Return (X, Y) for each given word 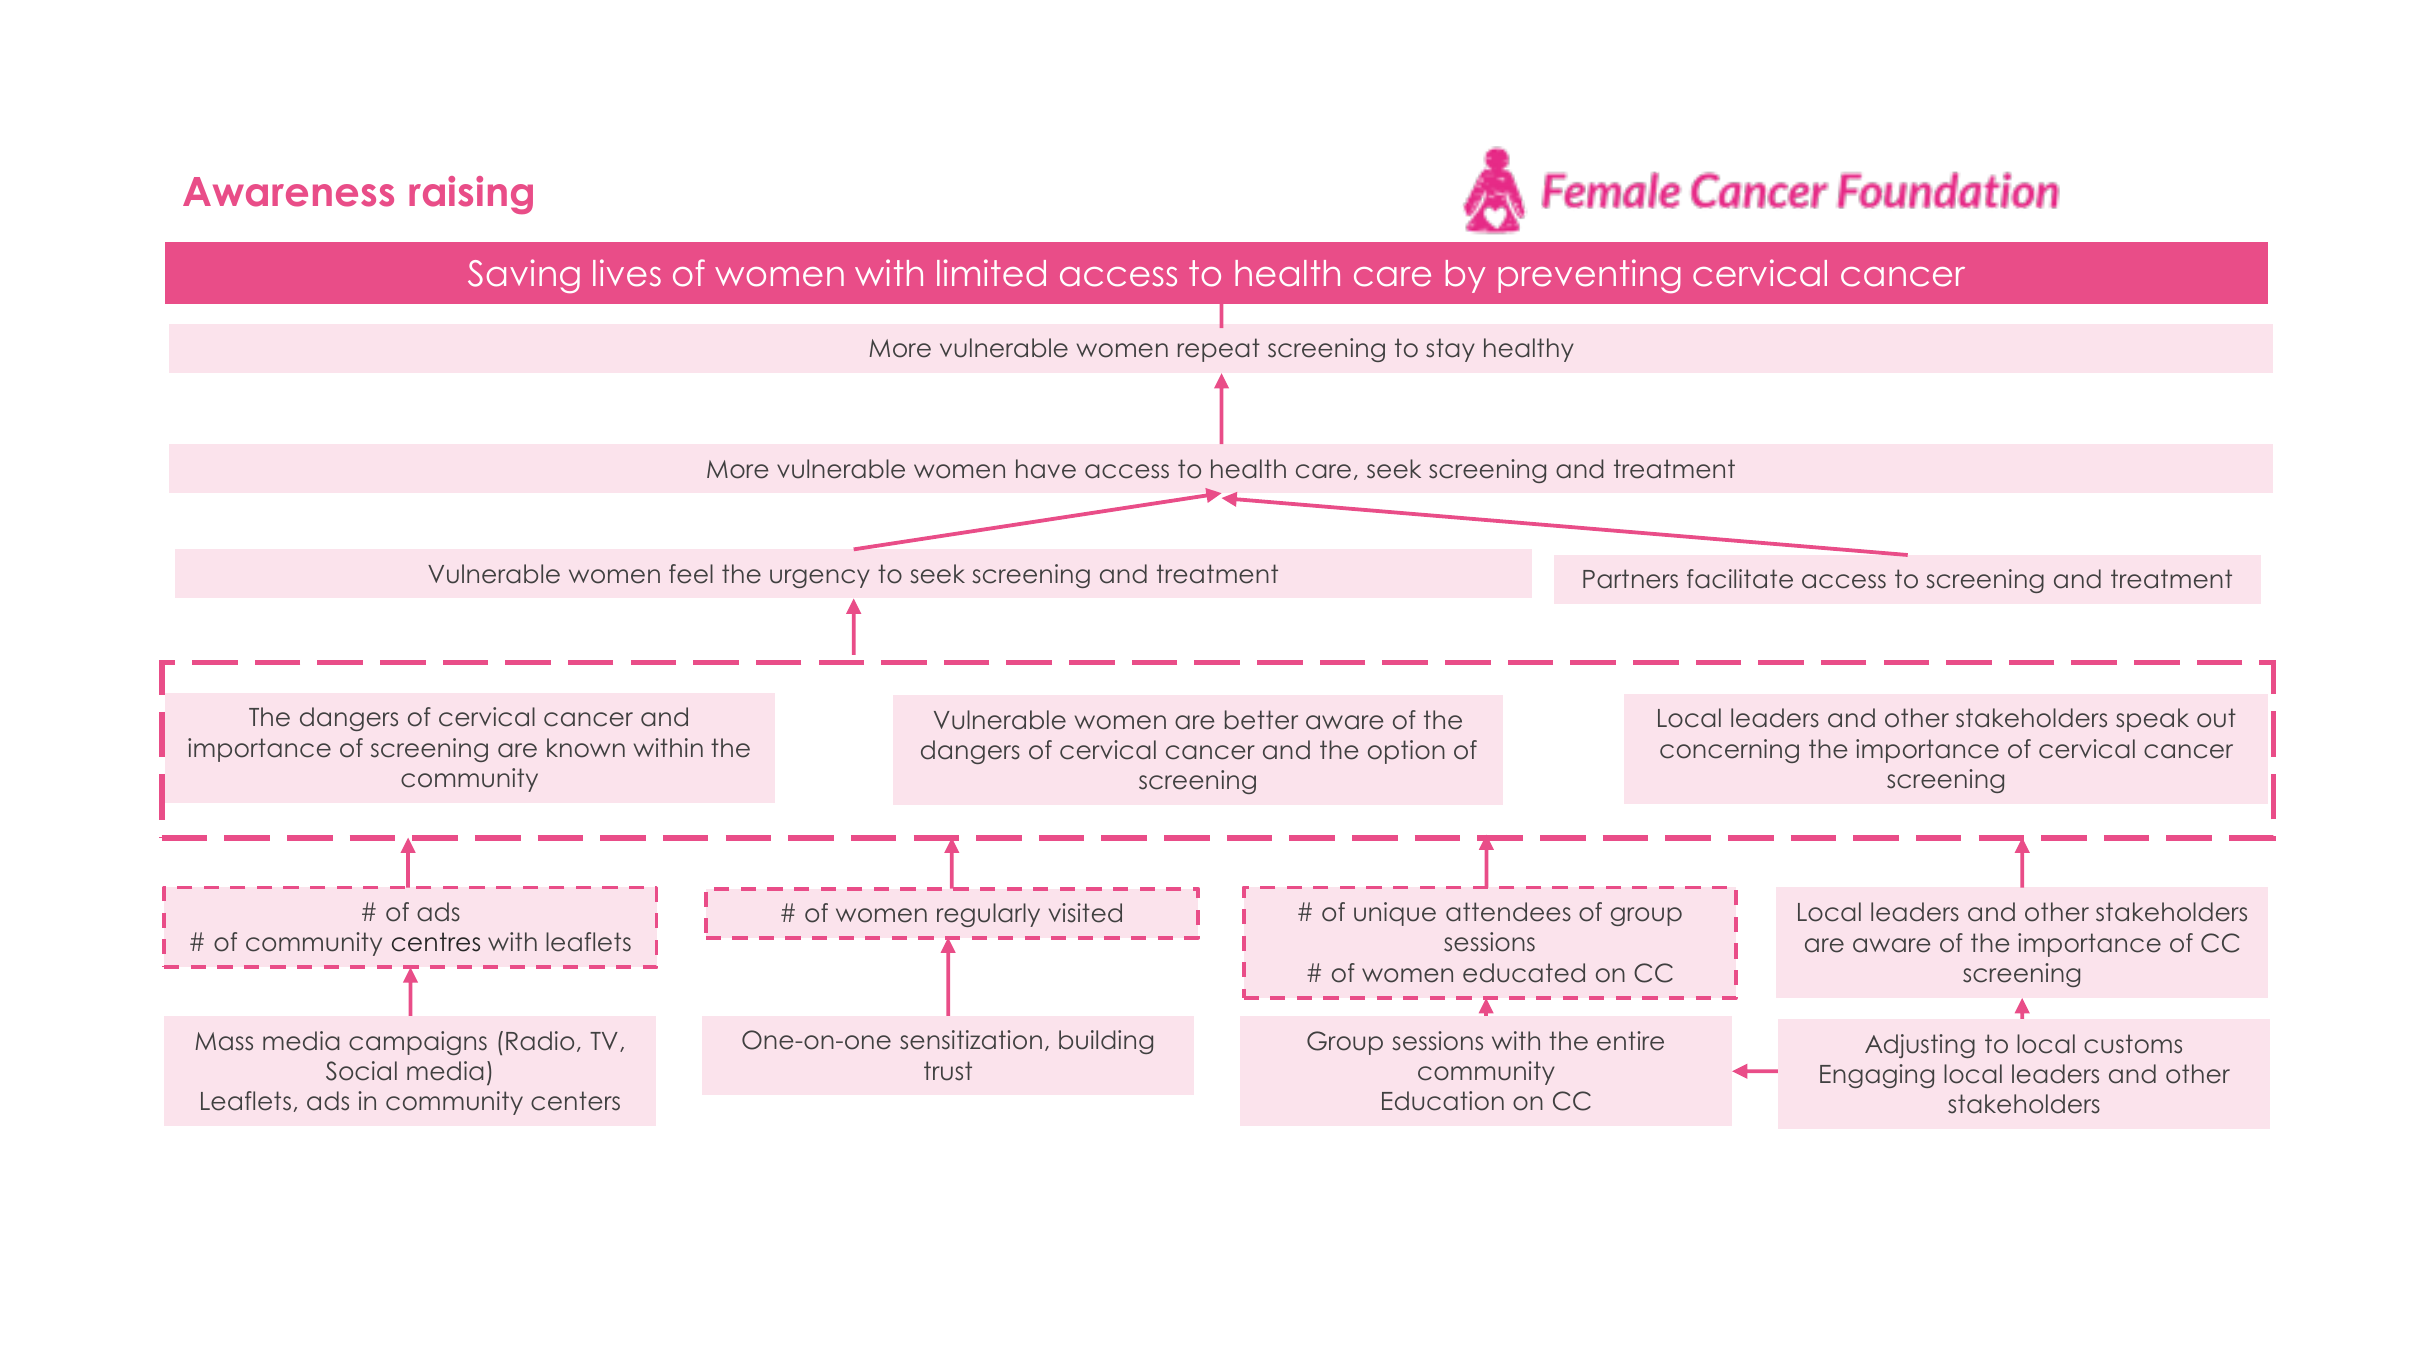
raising (471, 195)
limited (991, 273)
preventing (1589, 276)
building (1106, 1042)
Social (361, 1071)
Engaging (1877, 1076)
